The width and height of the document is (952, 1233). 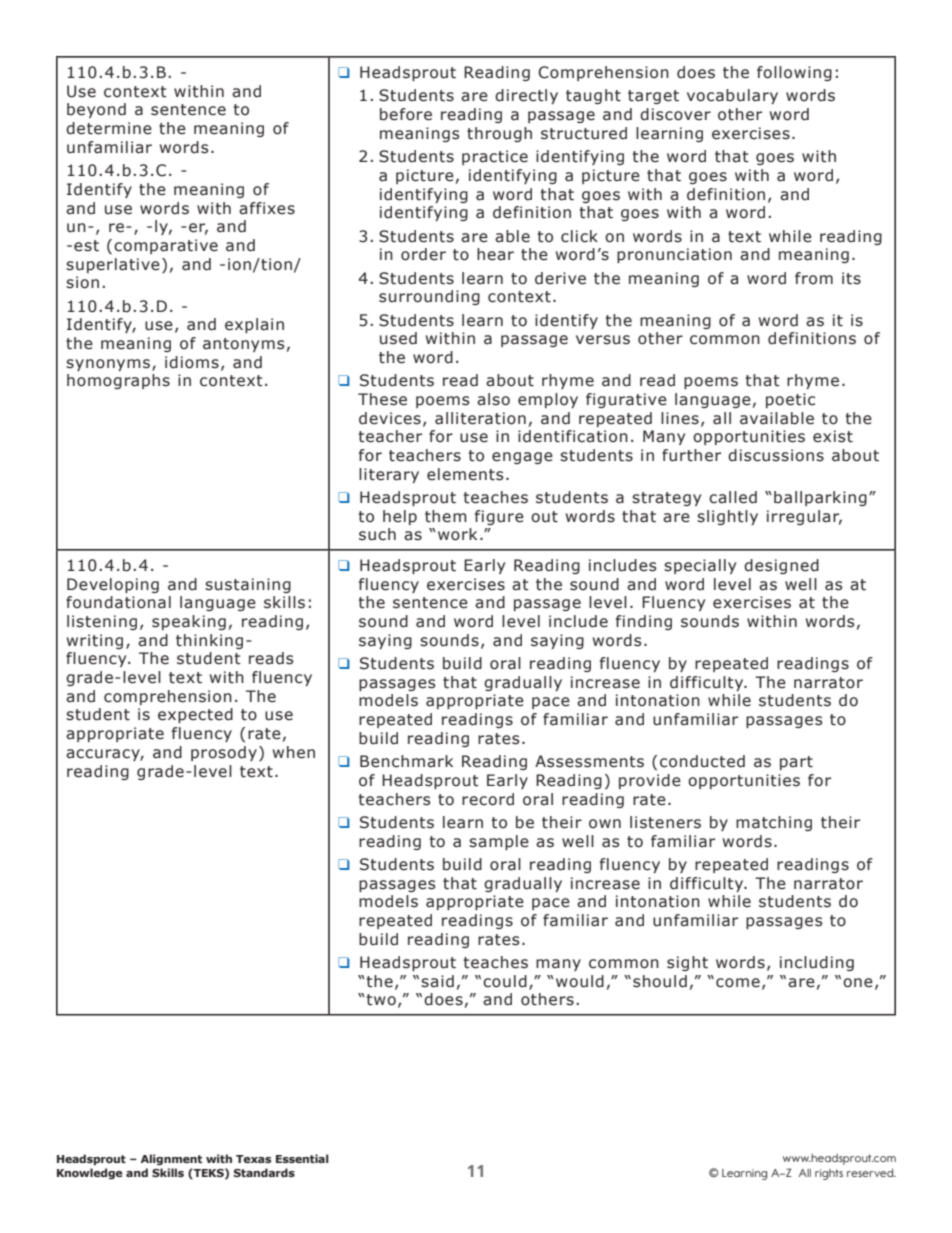 What do you see at coordinates (294, 752) in the document?
I see `when` at bounding box center [294, 752].
